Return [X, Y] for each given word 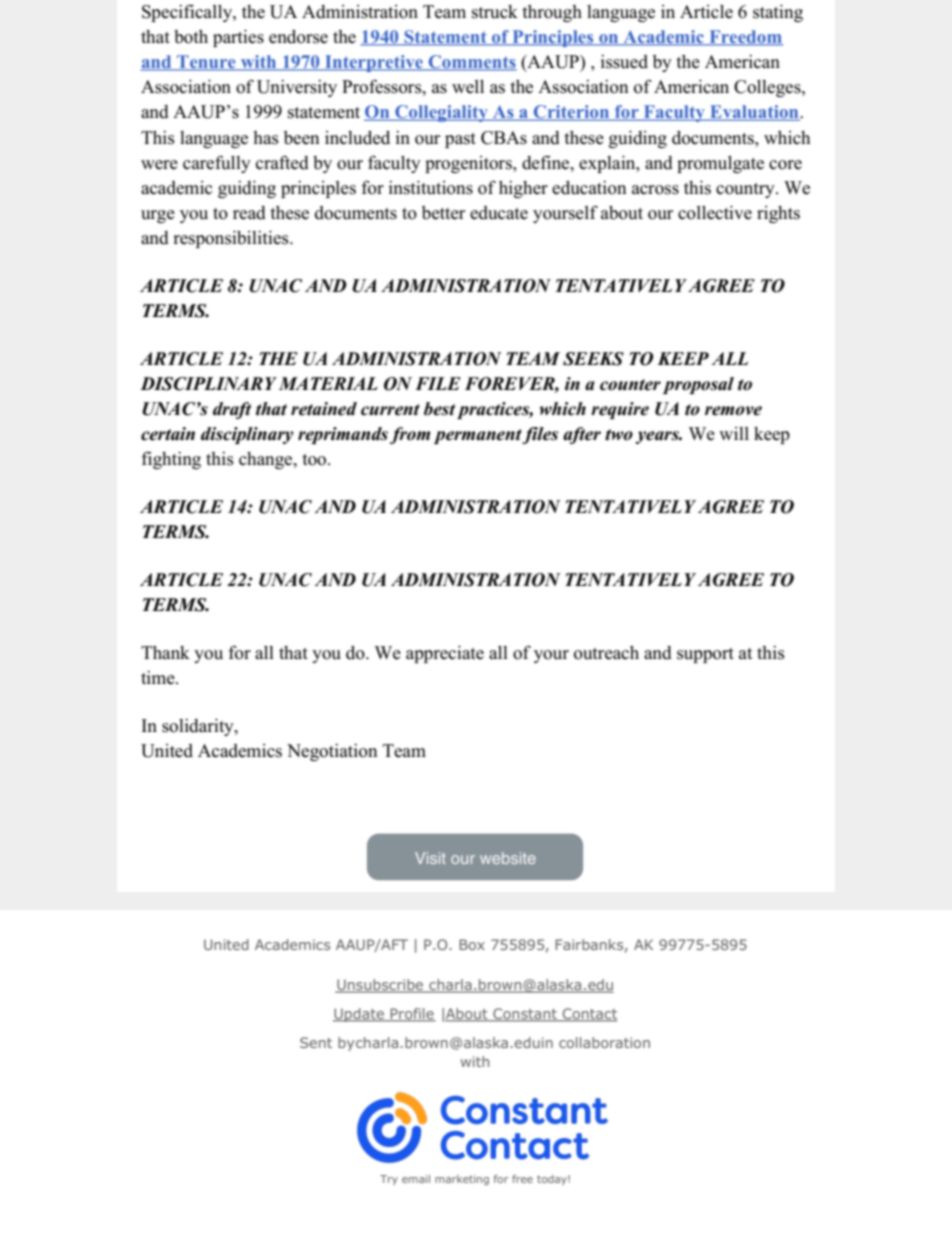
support [705, 655]
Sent [316, 1042]
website [508, 858]
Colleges [768, 88]
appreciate [445, 654]
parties [238, 38]
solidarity [199, 727]
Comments [471, 63]
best [439, 409]
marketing [462, 1180]
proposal [698, 385]
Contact [589, 1015]
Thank [165, 652]
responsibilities [232, 239]
